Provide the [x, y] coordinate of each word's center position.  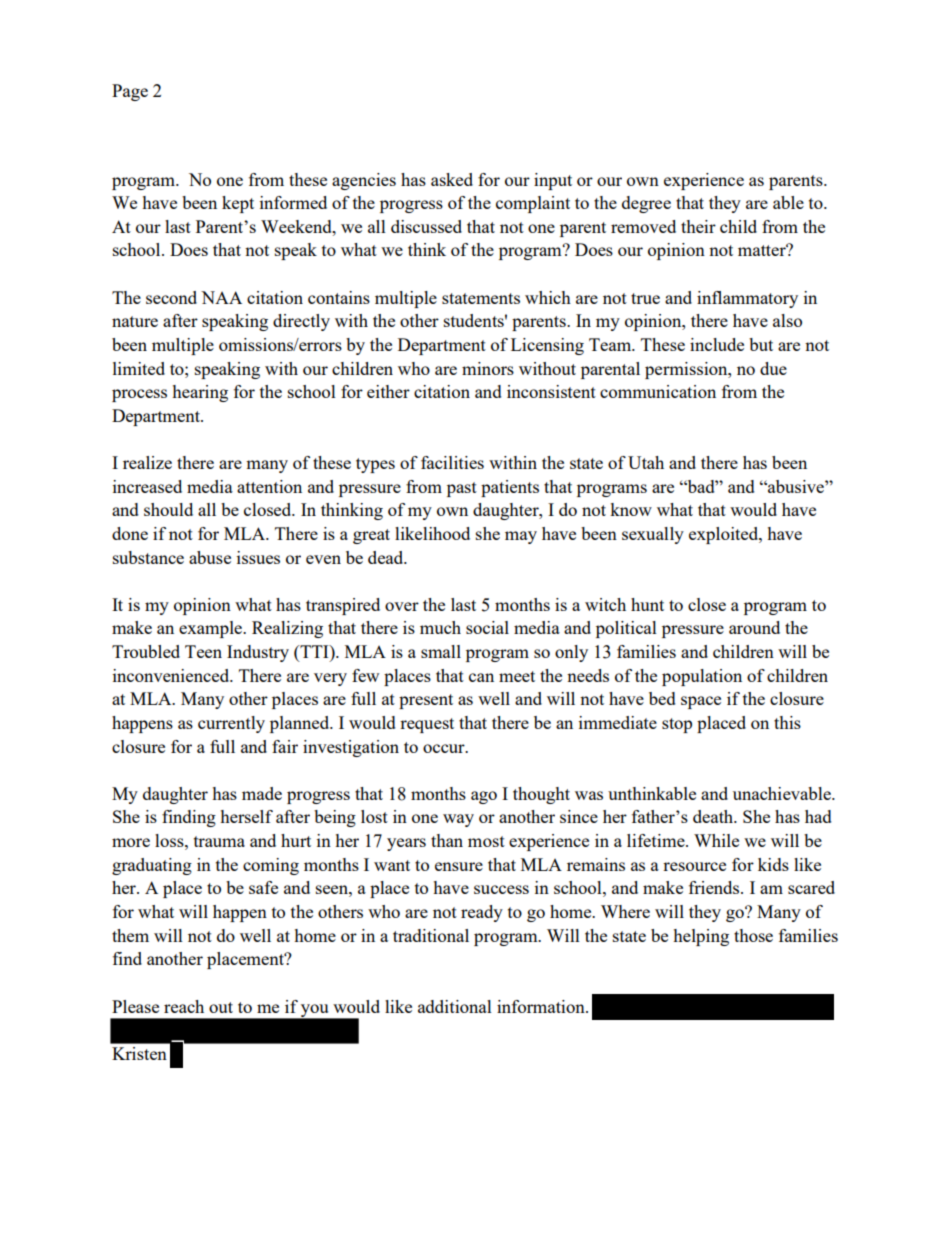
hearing [200, 393]
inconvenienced [172, 675]
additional [455, 1006]
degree [646, 204]
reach [184, 1006]
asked [452, 179]
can [481, 677]
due [773, 368]
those [753, 935]
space [701, 702]
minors [488, 368]
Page [130, 92]
